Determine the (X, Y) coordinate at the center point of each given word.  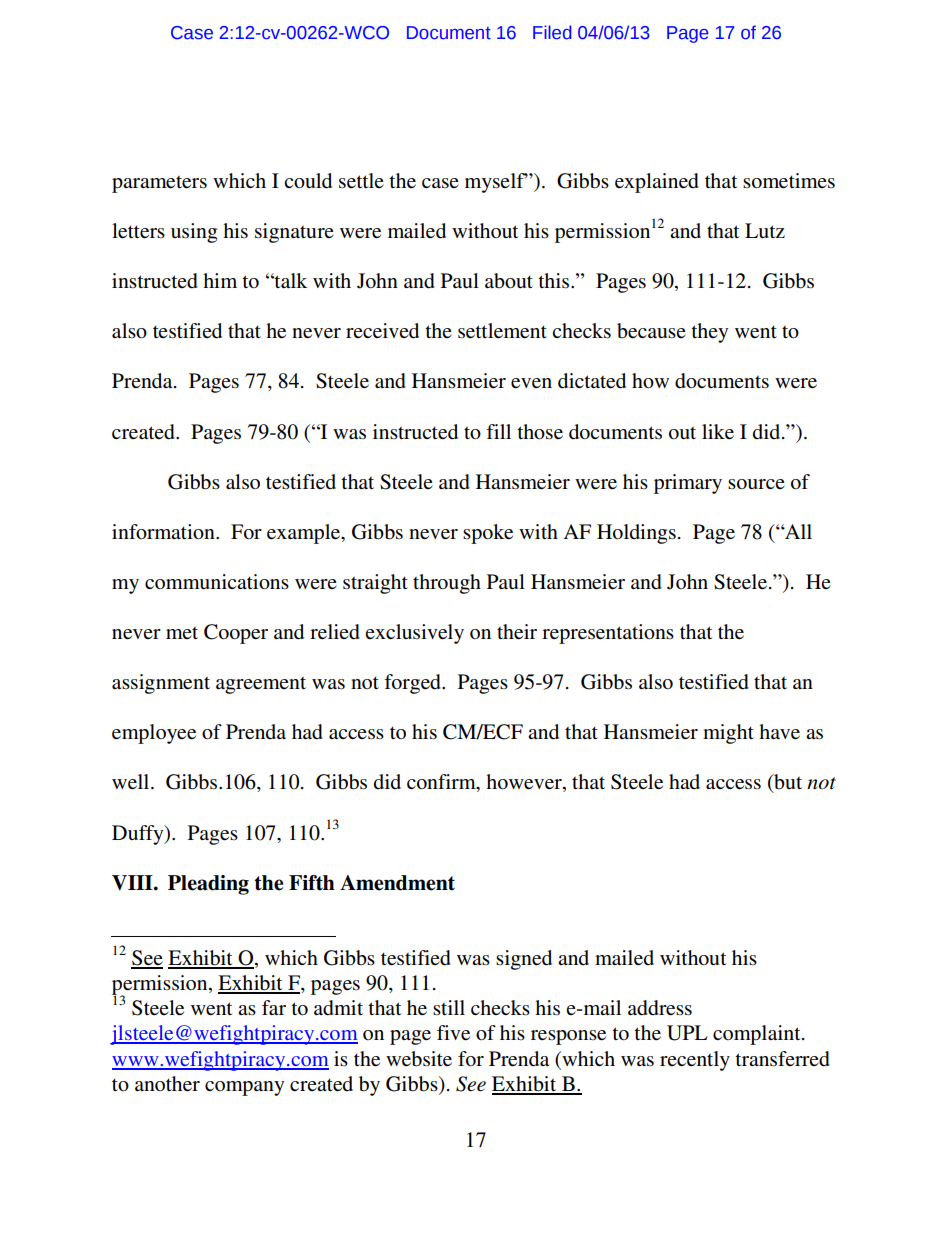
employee (154, 734)
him (220, 280)
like (718, 431)
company (244, 1088)
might (728, 734)
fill (498, 431)
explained (657, 183)
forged (413, 684)
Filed (552, 32)
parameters (159, 184)
